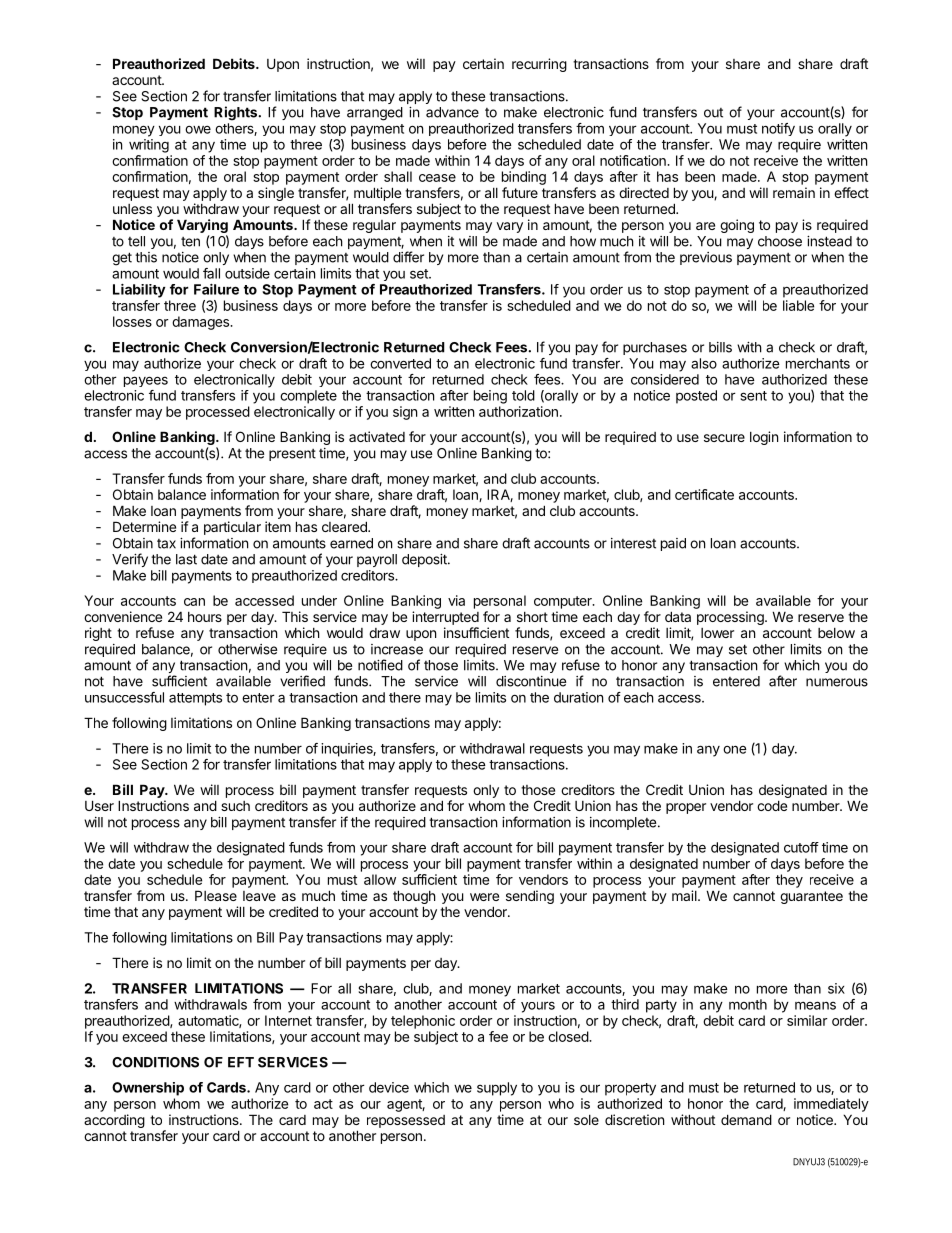 This screenshot has width=952, height=1233. What do you see at coordinates (778, 129) in the screenshot?
I see `notify` at bounding box center [778, 129].
